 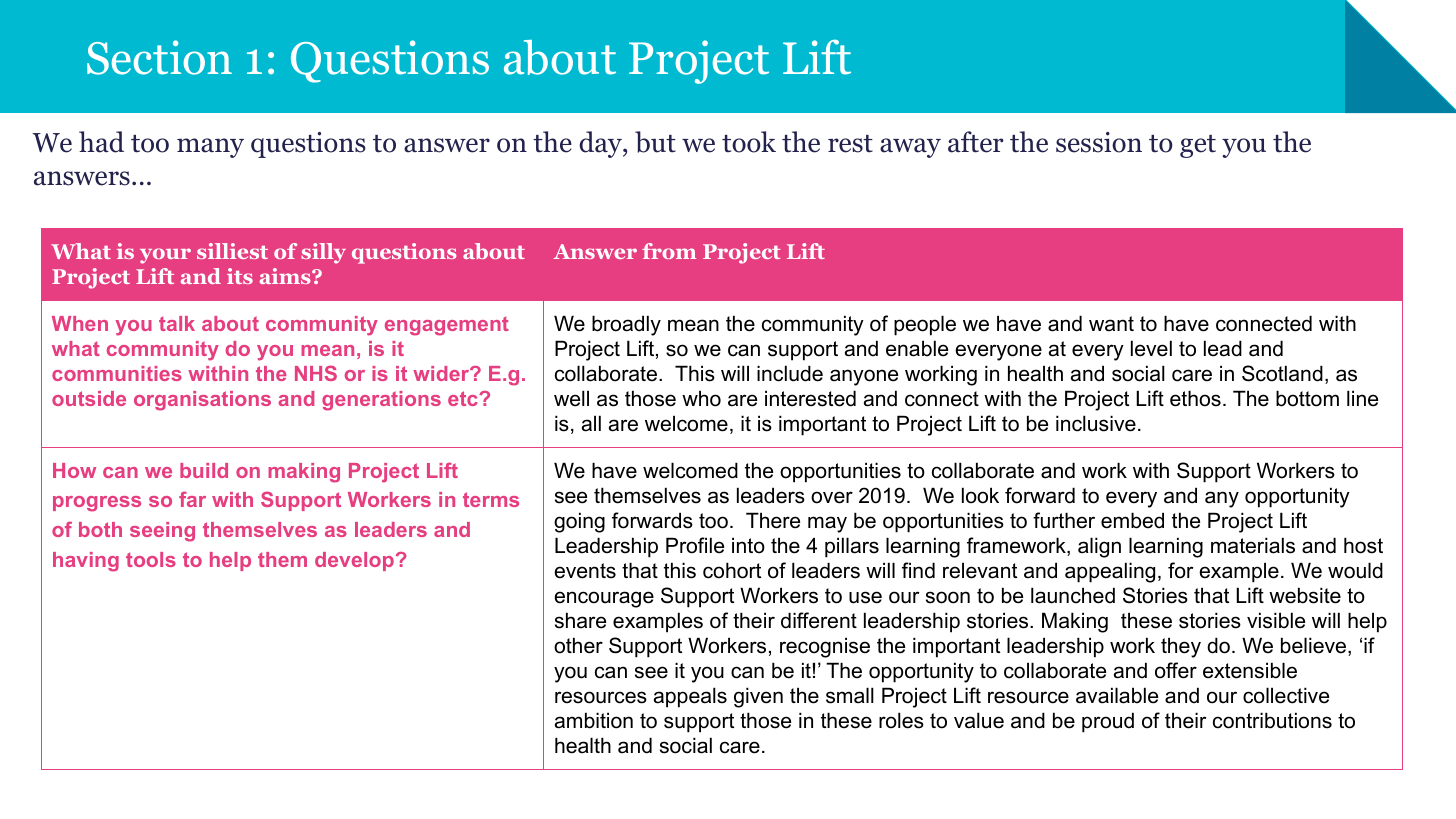 What do you see at coordinates (594, 720) in the image?
I see `ambition` at bounding box center [594, 720].
